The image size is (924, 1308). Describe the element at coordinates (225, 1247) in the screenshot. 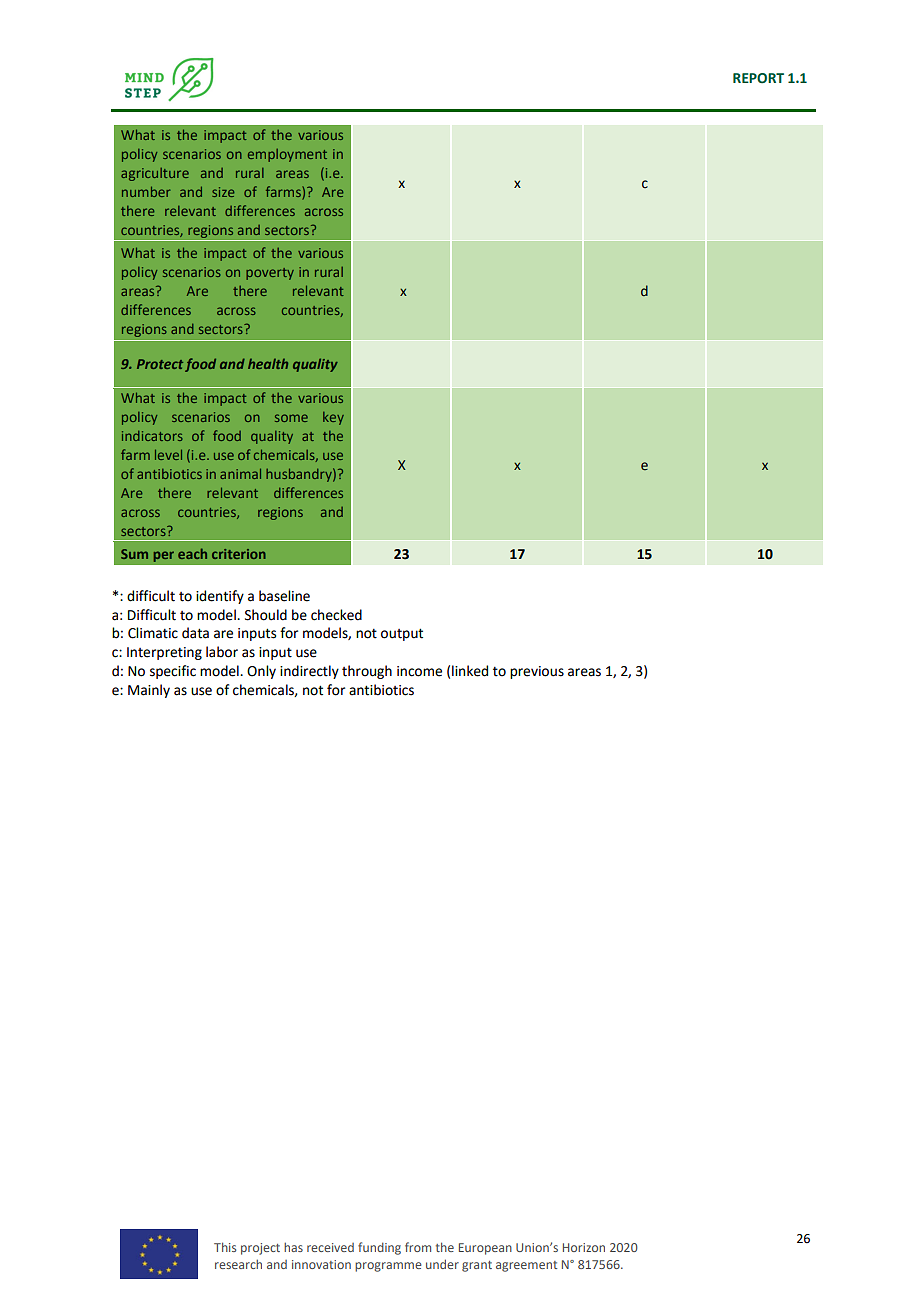

I see `This` at that location.
